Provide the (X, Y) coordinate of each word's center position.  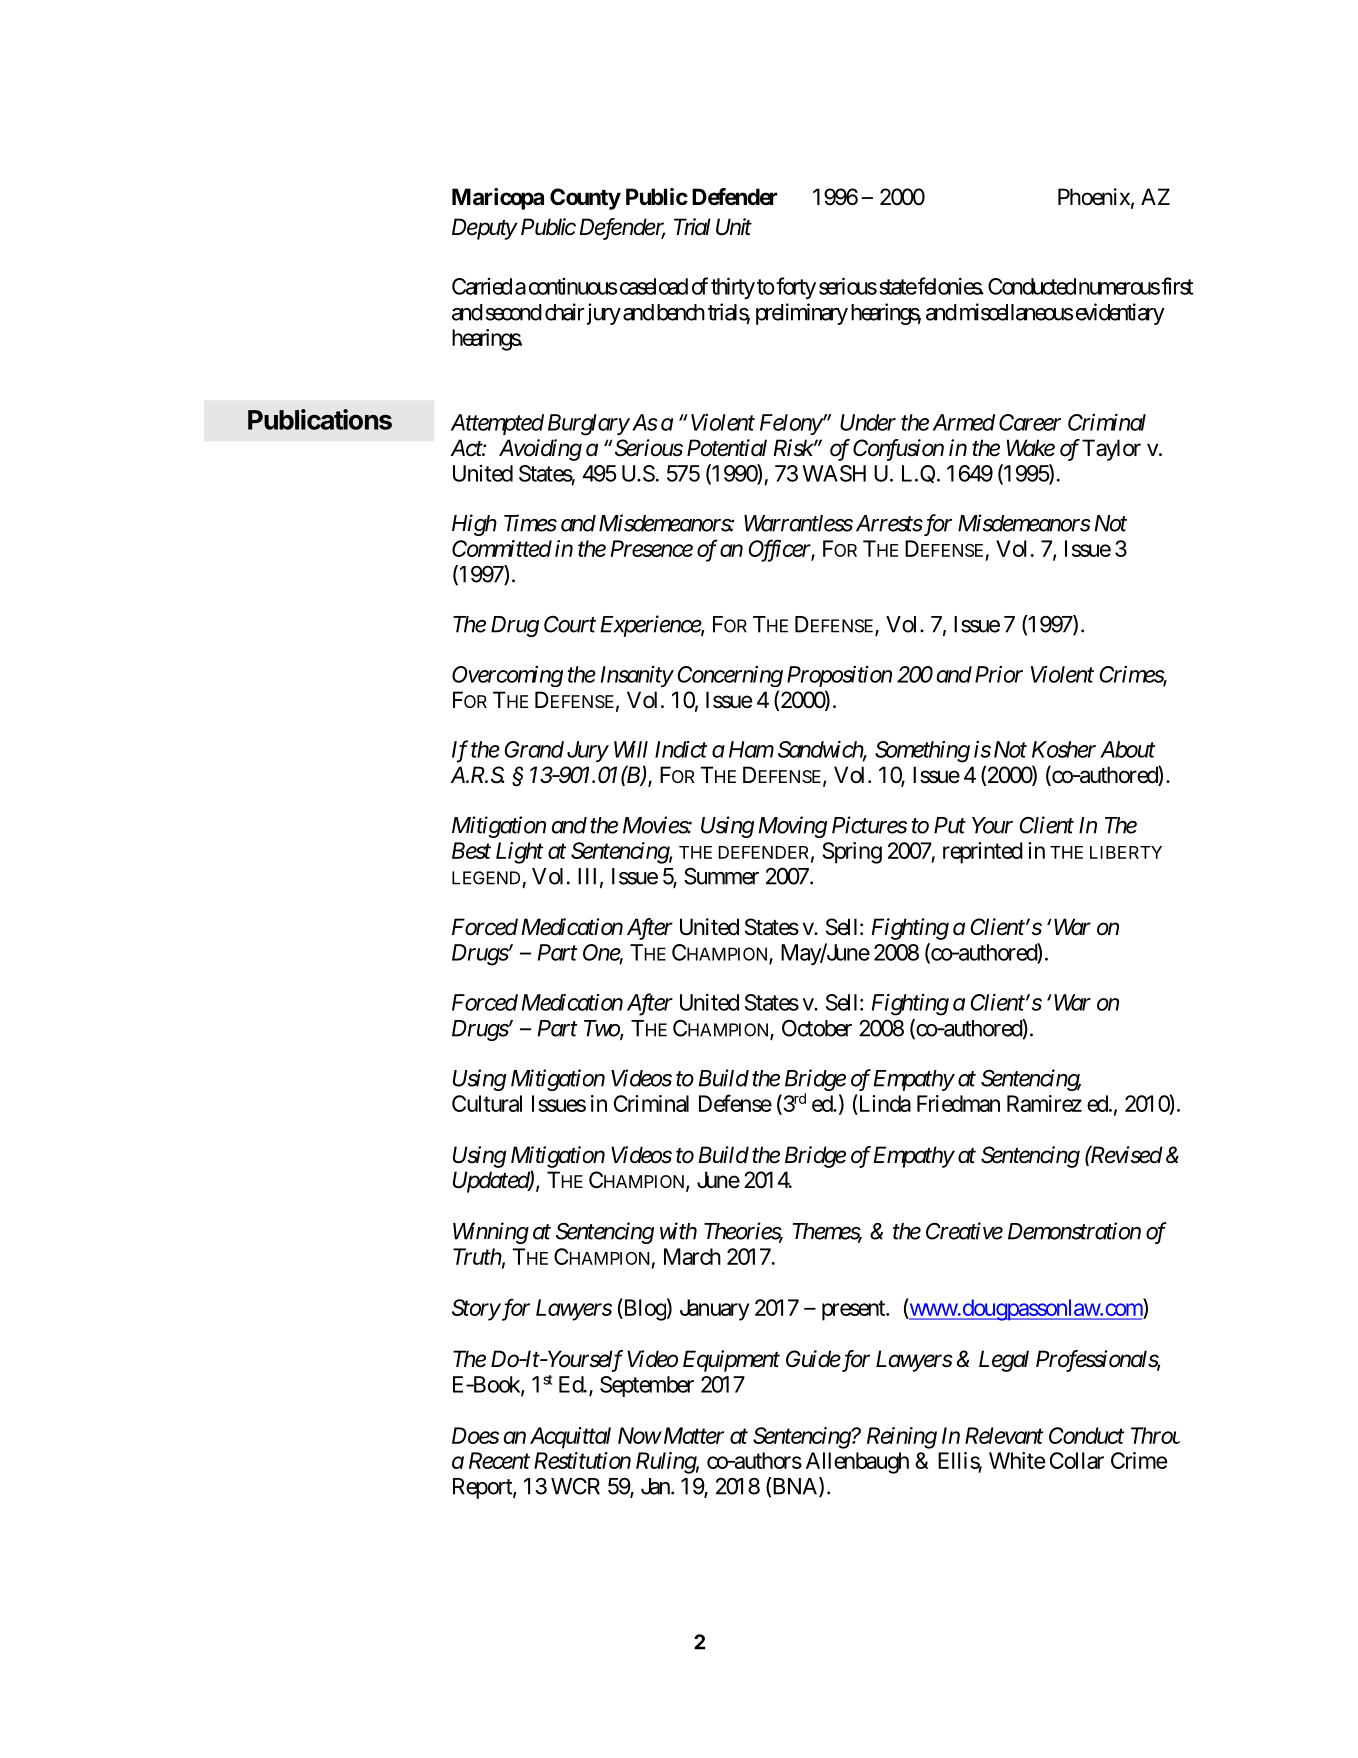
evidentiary (1120, 314)
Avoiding (540, 450)
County (585, 199)
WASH (834, 473)
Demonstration (1074, 1231)
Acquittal (570, 1438)
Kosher (1064, 749)
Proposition (839, 676)
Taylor (1111, 450)
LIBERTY (1126, 852)
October (817, 1028)
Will (631, 749)
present (854, 1310)
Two (602, 1029)
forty (795, 288)
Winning (491, 1233)
